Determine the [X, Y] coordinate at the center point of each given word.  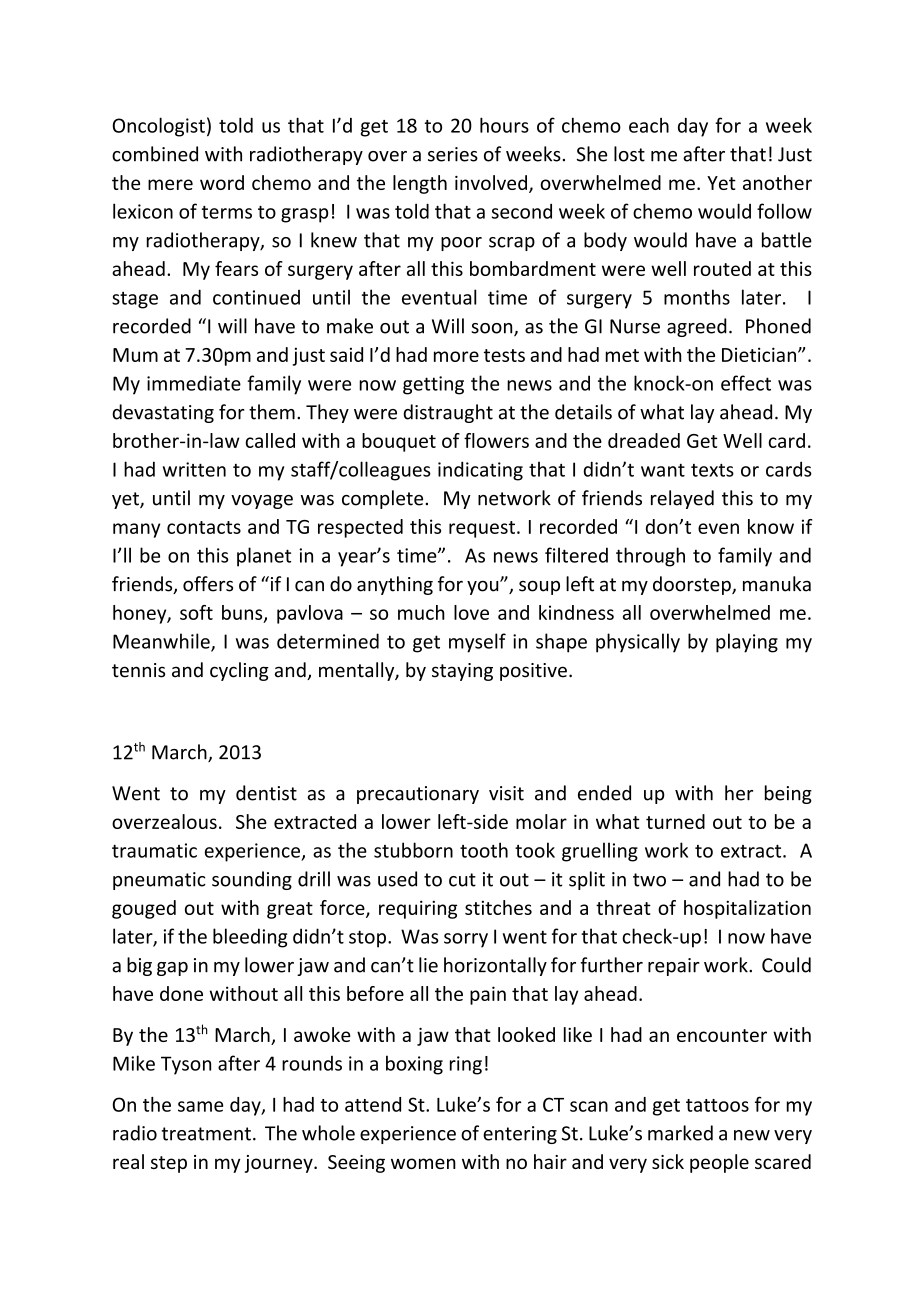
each [649, 125]
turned [675, 821]
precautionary [418, 795]
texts [712, 470]
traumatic [154, 850]
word [222, 182]
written [194, 469]
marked [680, 1133]
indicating [480, 471]
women [423, 1163]
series [453, 154]
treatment [206, 1134]
